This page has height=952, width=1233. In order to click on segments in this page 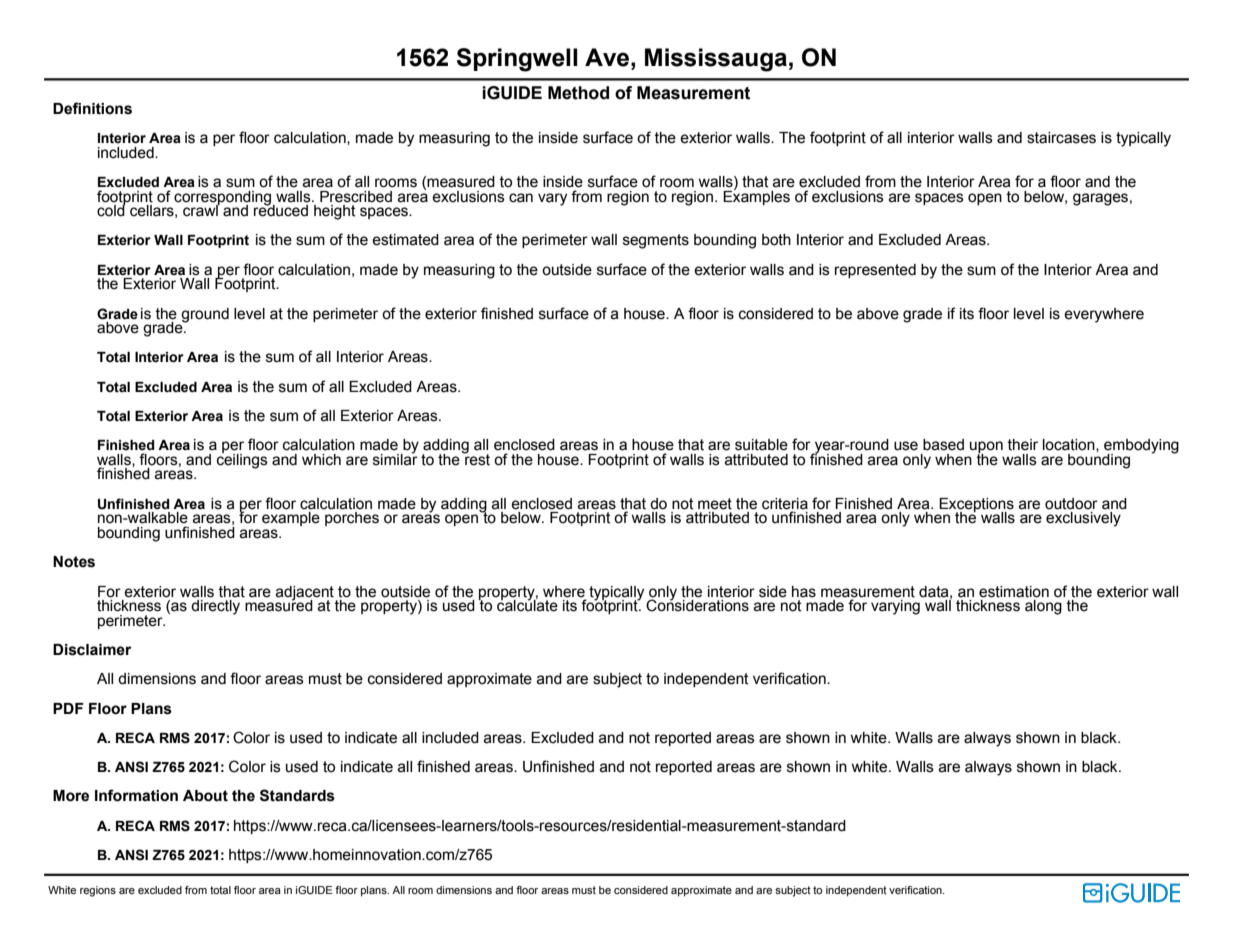, I will do `click(656, 241)`.
